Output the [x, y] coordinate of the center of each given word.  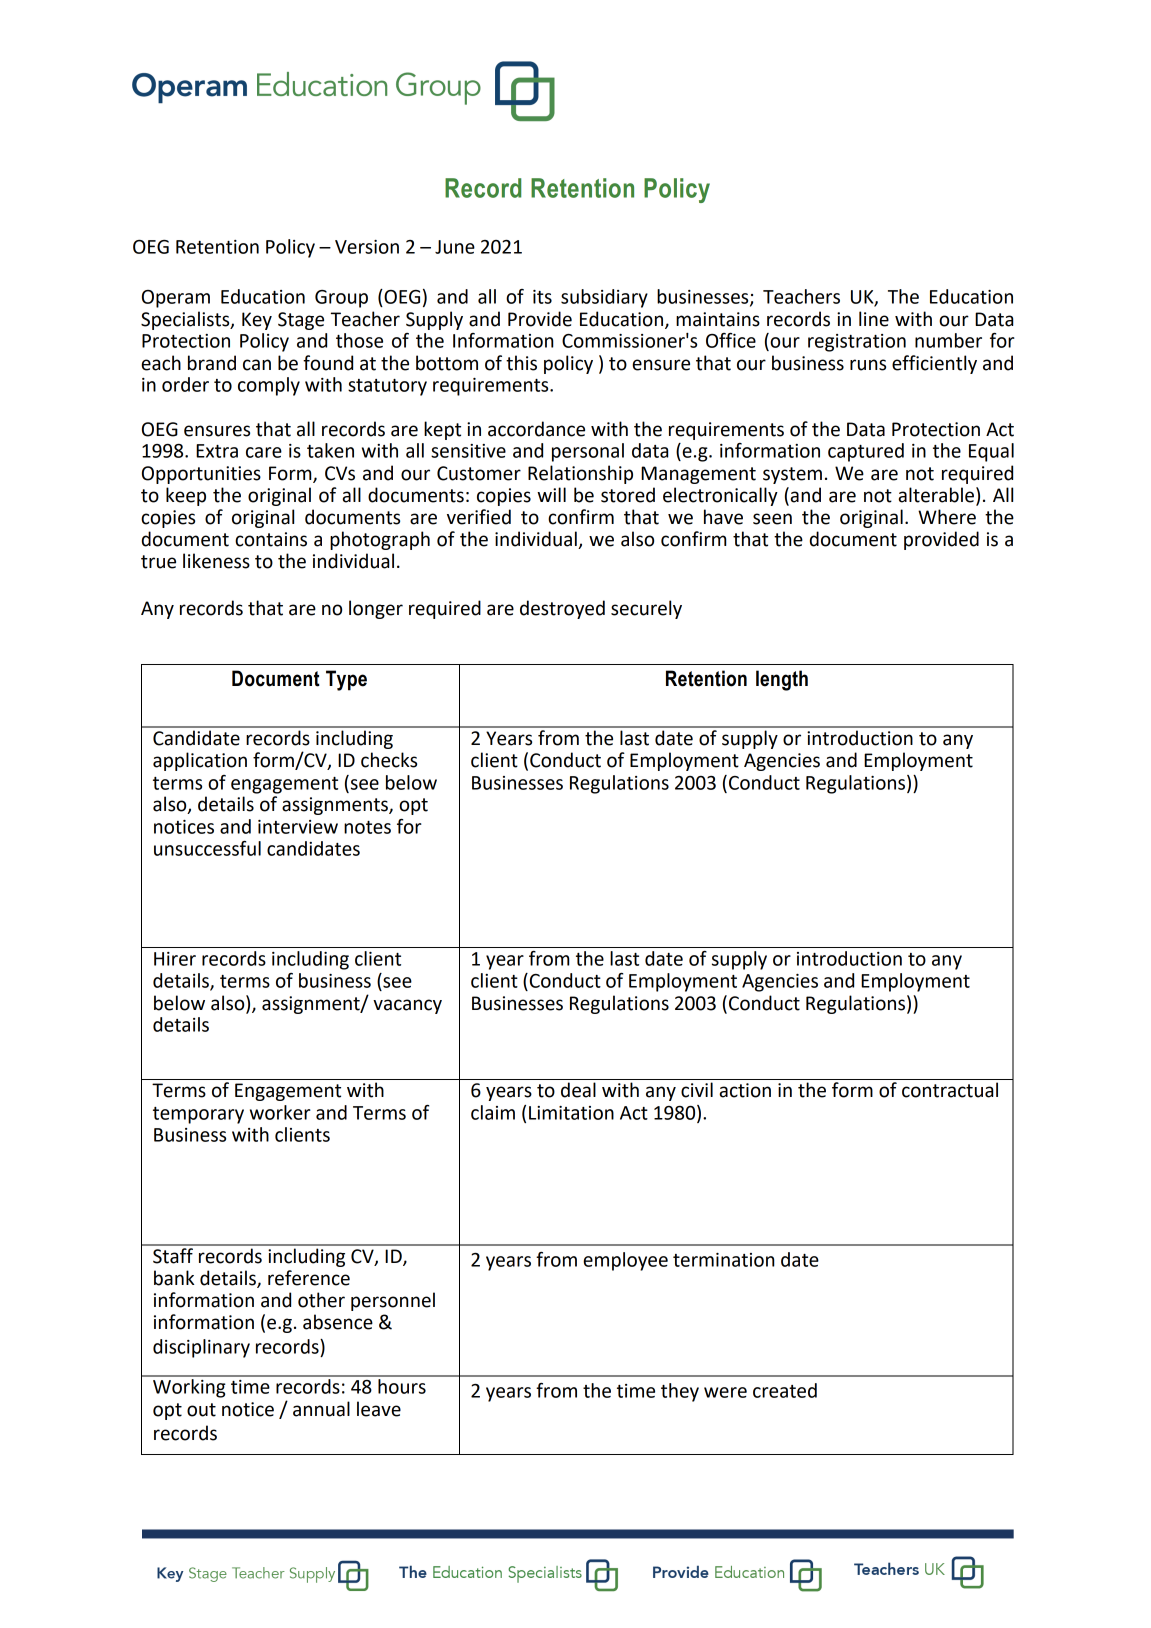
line [874, 319]
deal [578, 1090]
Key [257, 321]
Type [346, 680]
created [785, 1390]
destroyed [562, 609]
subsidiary [604, 298]
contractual [950, 1090]
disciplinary [201, 1348]
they [680, 1392]
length [782, 680]
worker [280, 1112]
